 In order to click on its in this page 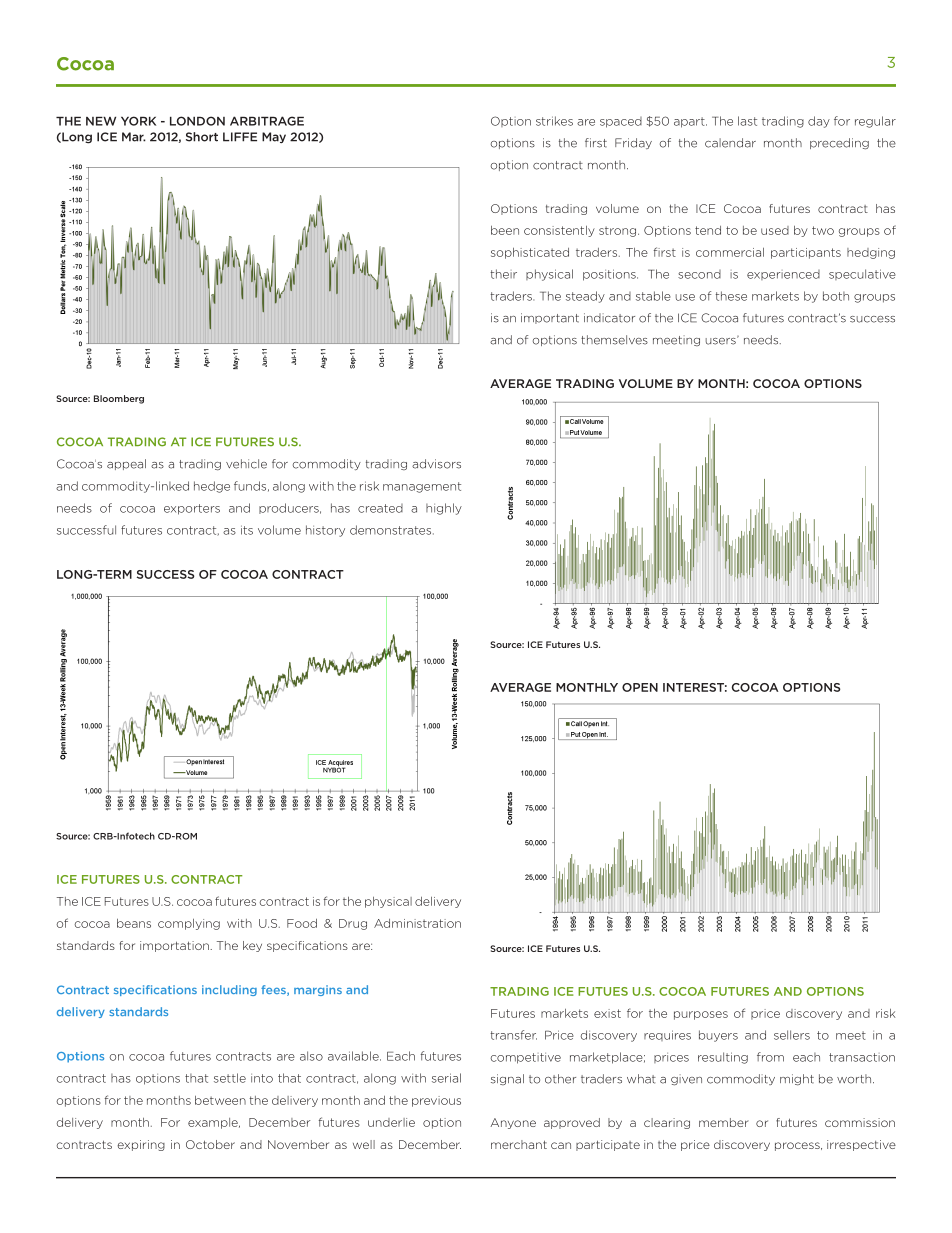, I will do `click(247, 530)`.
